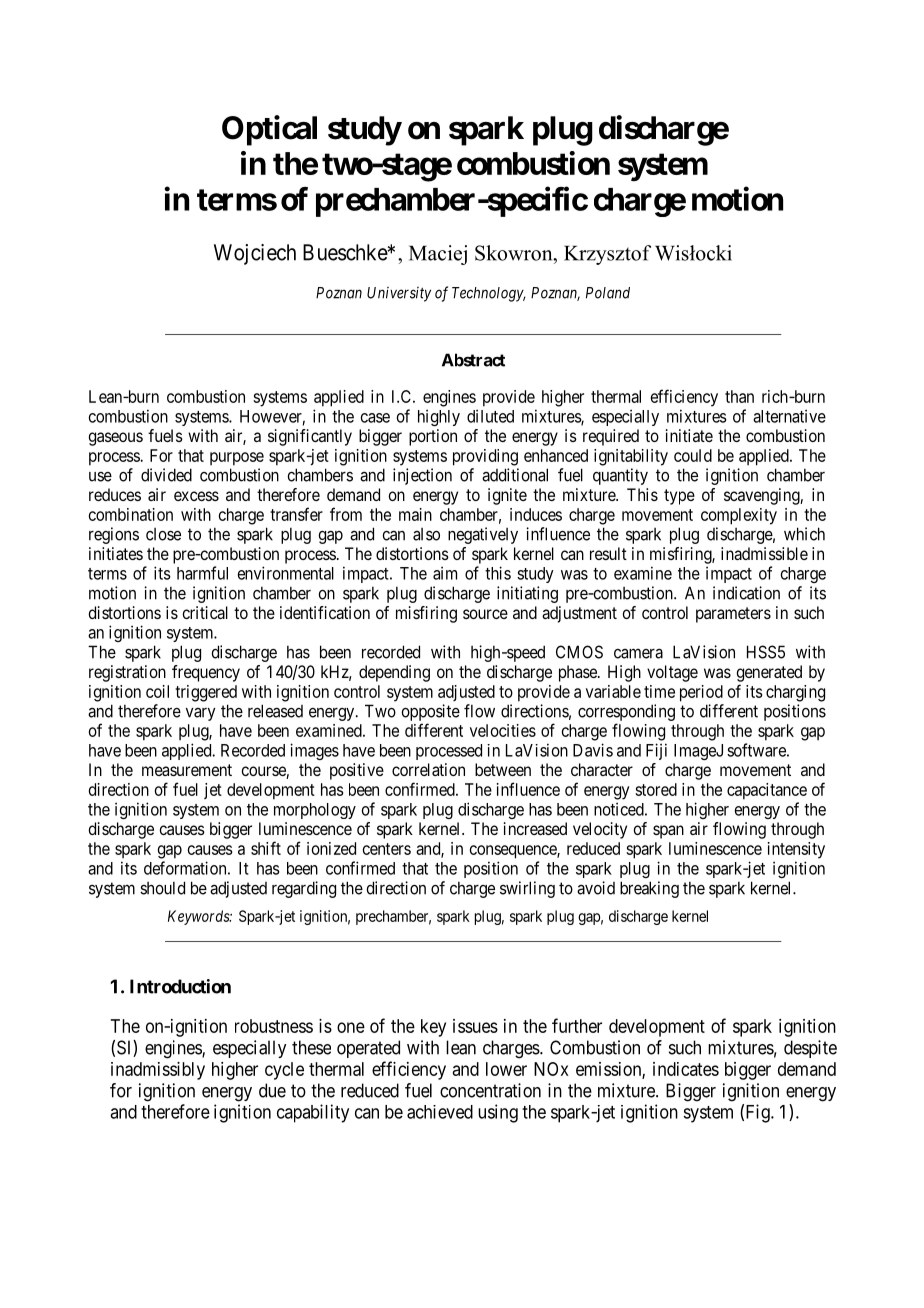  I want to click on measurement, so click(187, 770).
